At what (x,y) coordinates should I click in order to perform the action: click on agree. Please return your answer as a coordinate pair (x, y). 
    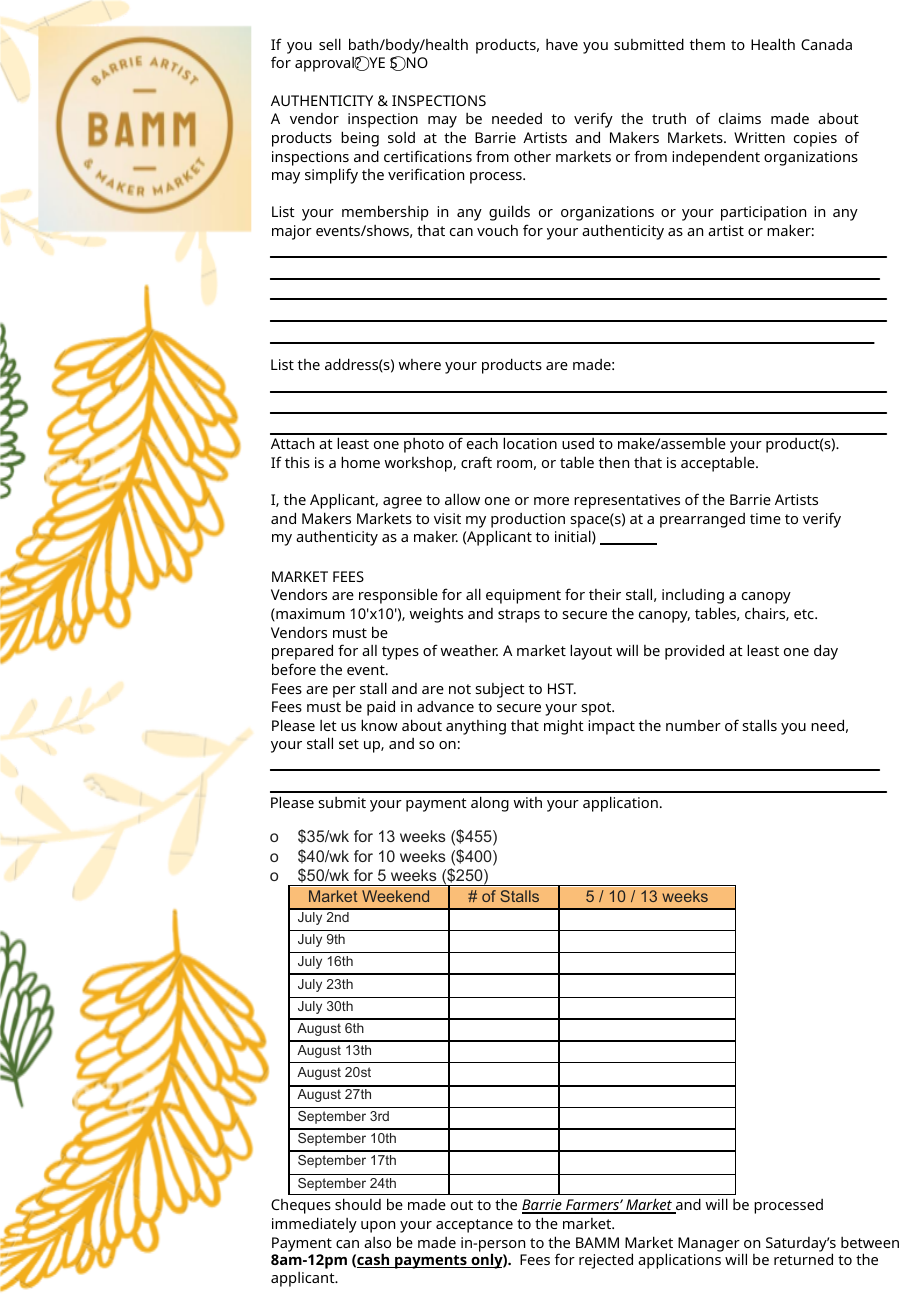
    Looking at the image, I should click on (402, 503).
